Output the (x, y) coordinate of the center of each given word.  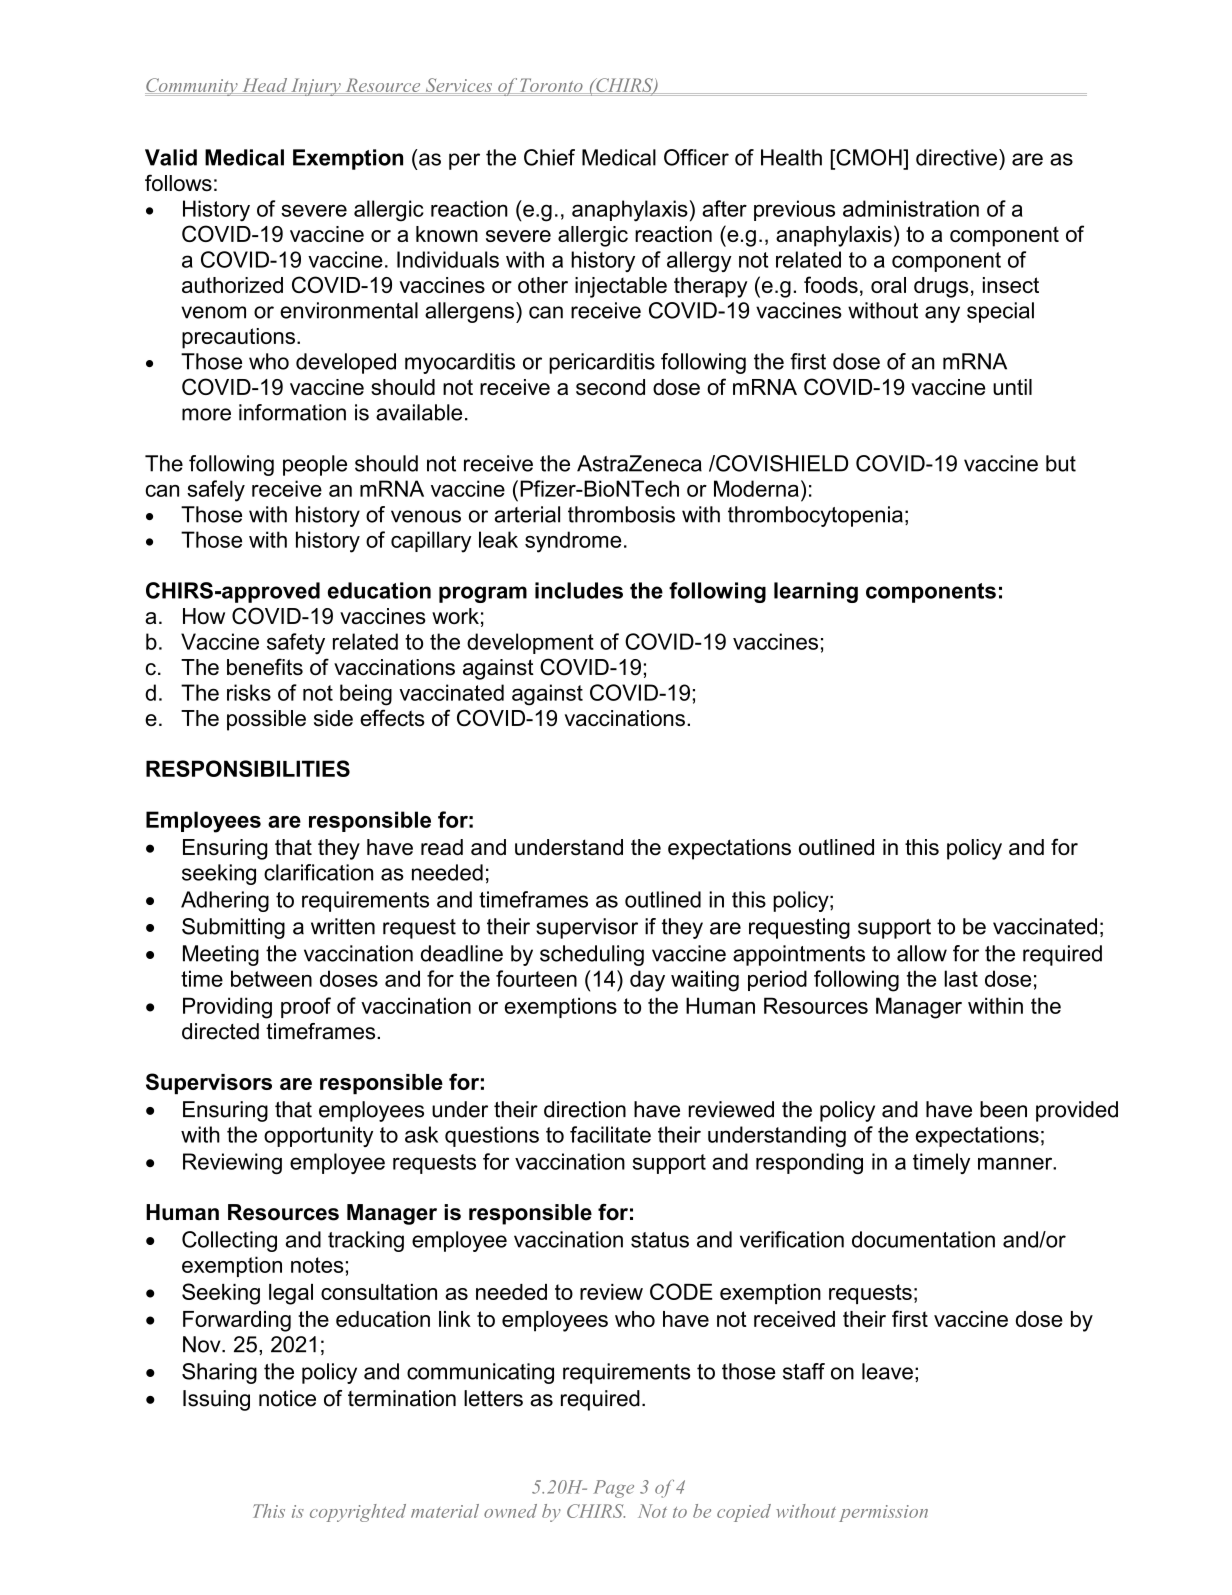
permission (883, 1513)
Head (265, 86)
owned (510, 1511)
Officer (696, 157)
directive (956, 157)
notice (287, 1398)
